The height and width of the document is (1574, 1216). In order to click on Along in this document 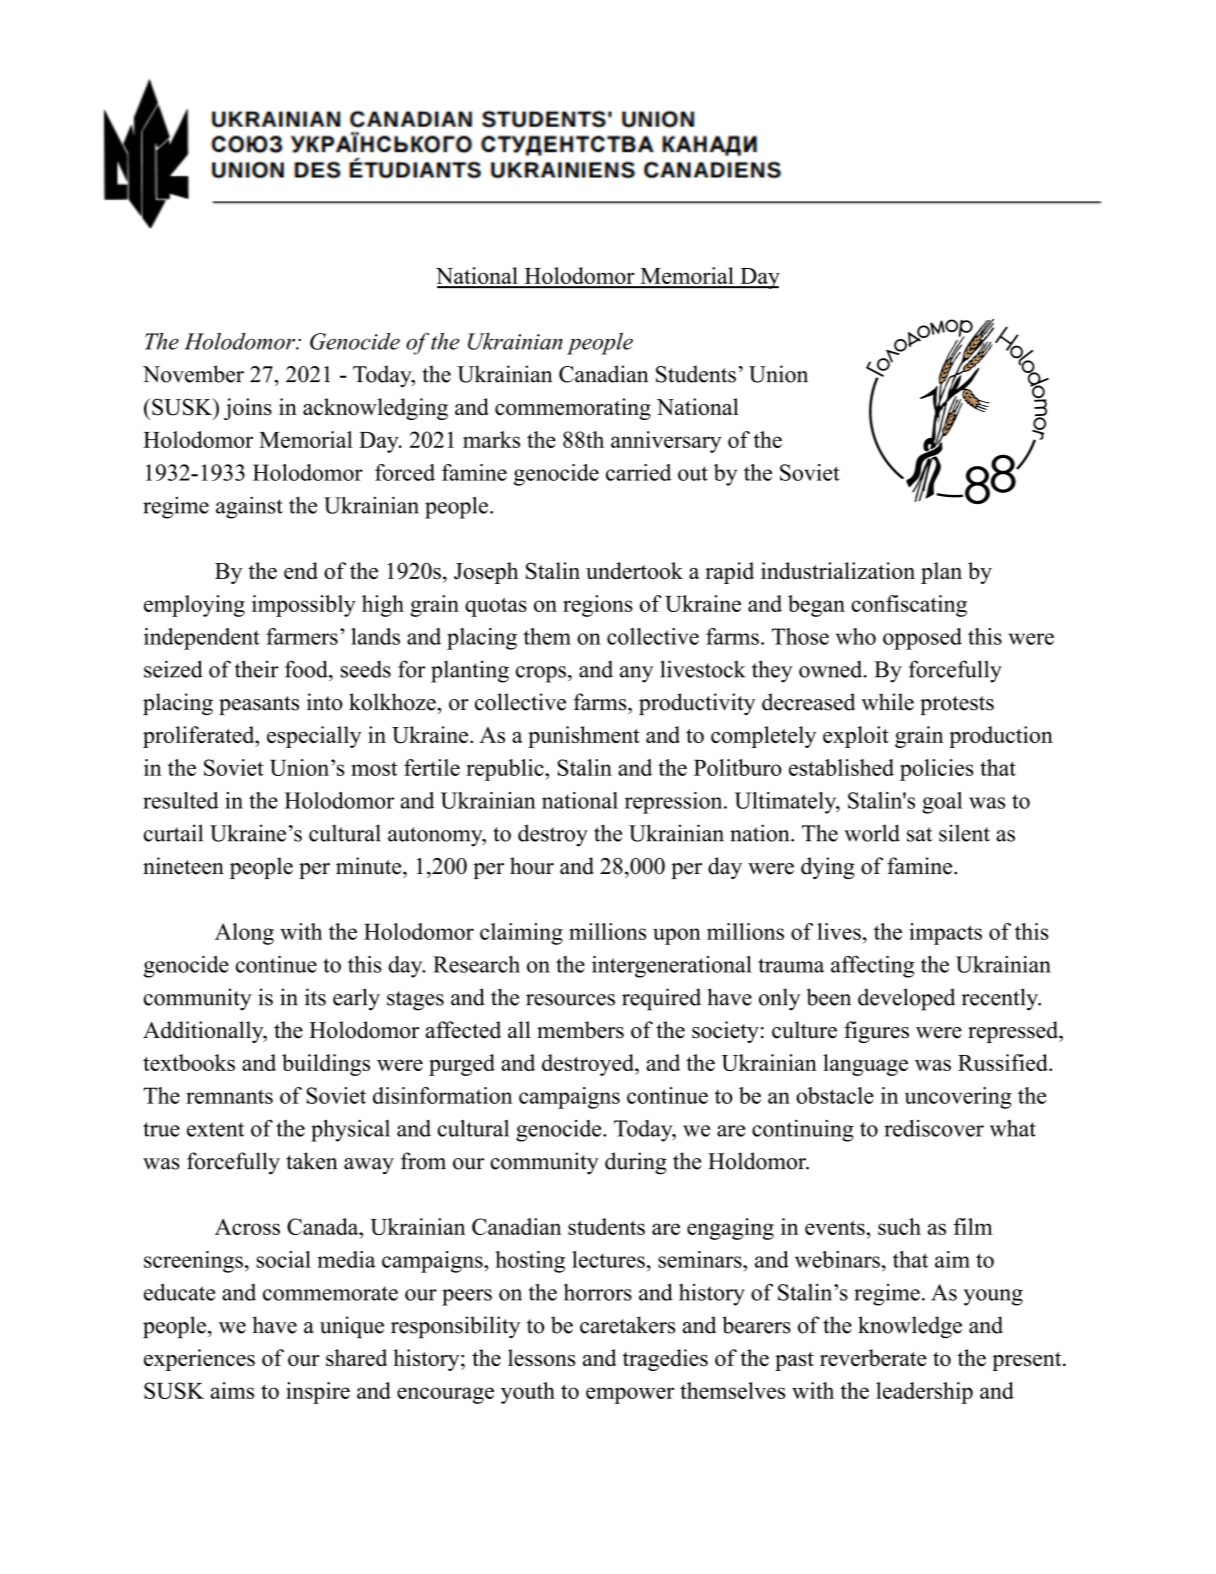, I will do `click(244, 934)`.
